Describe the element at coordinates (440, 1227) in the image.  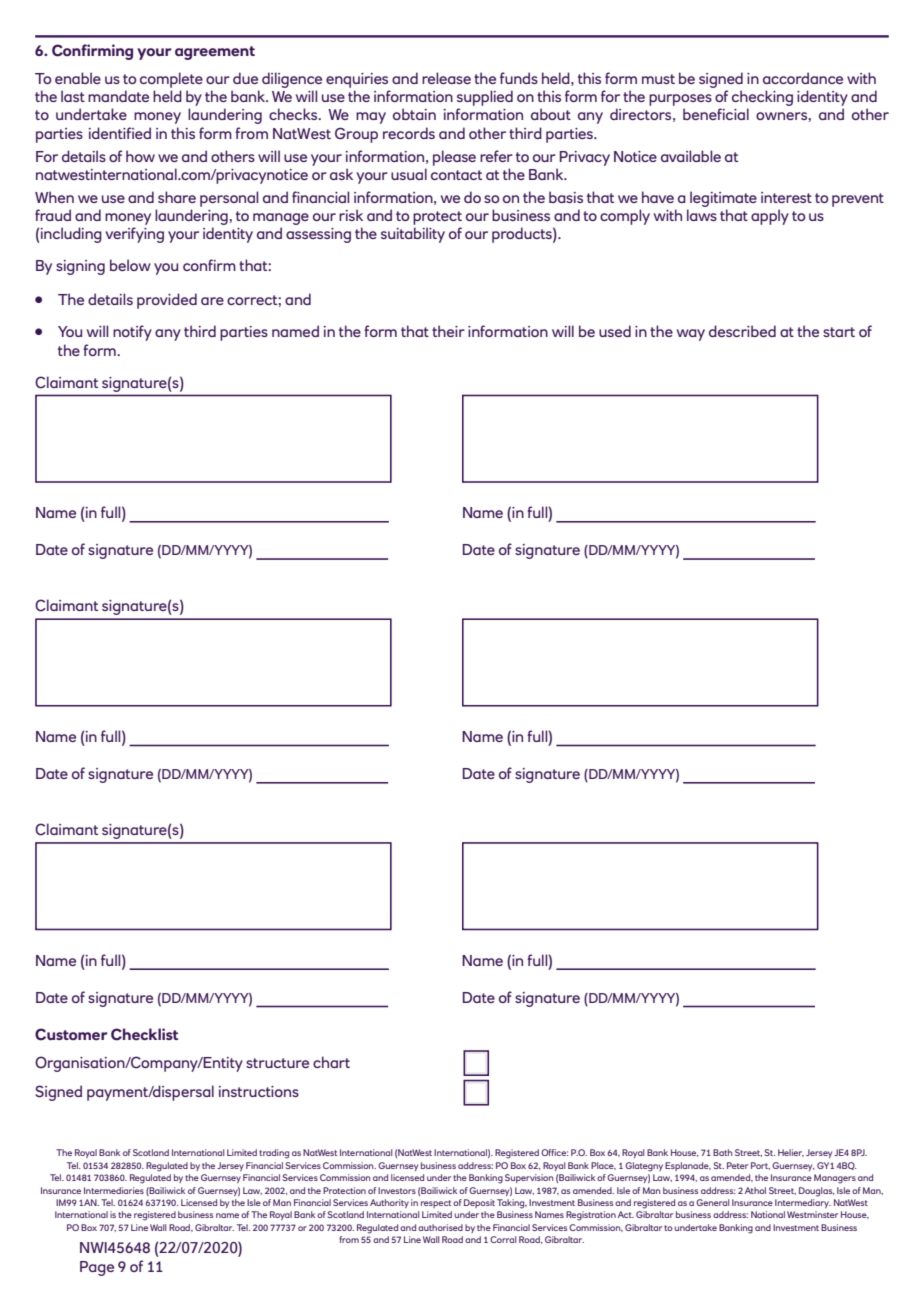
I see `authorised` at that location.
